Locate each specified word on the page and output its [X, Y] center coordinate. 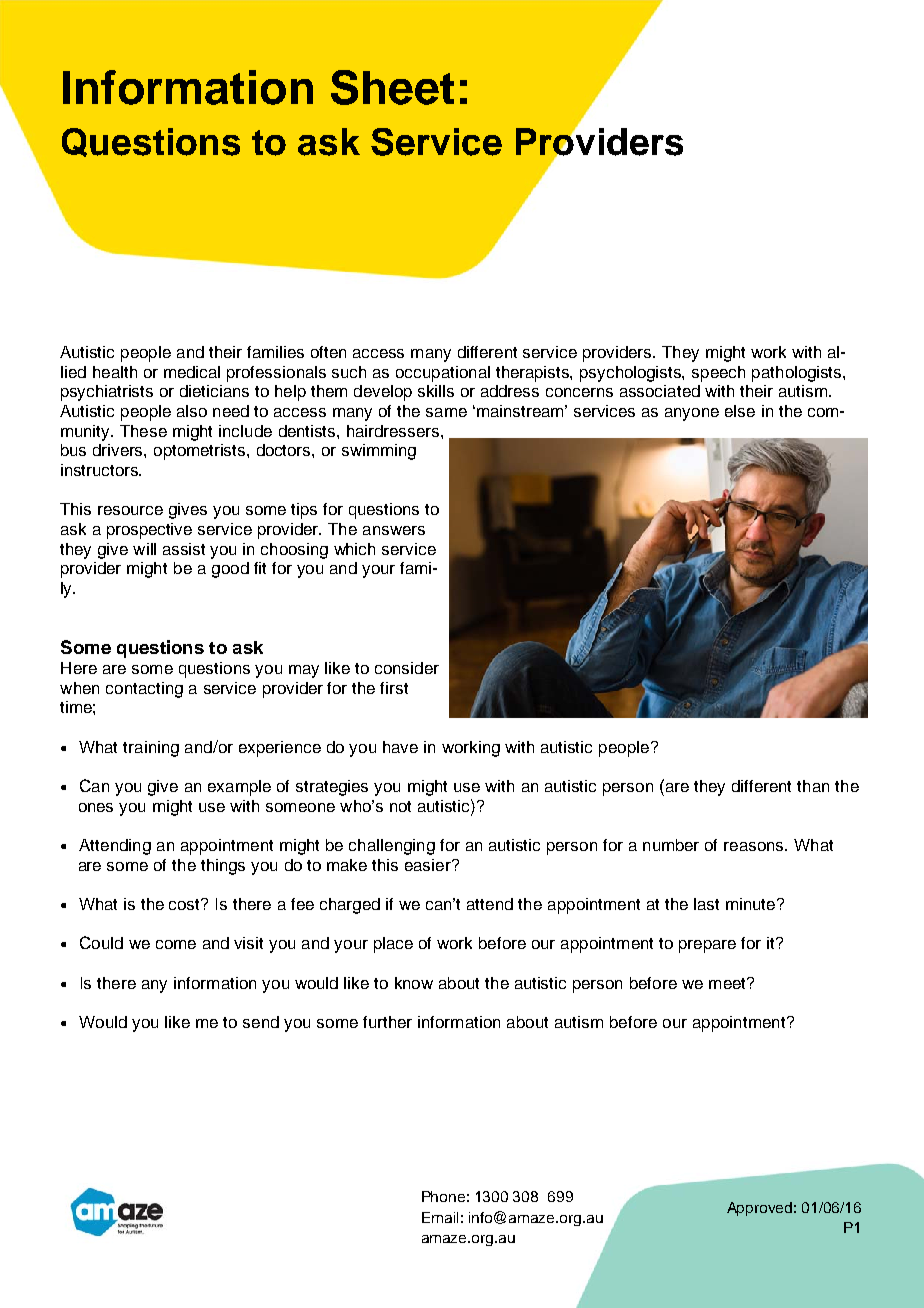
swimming [379, 452]
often [328, 352]
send [261, 1022]
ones [96, 807]
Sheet [392, 87]
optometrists [201, 452]
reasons [755, 846]
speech [718, 374]
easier [429, 865]
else [740, 411]
